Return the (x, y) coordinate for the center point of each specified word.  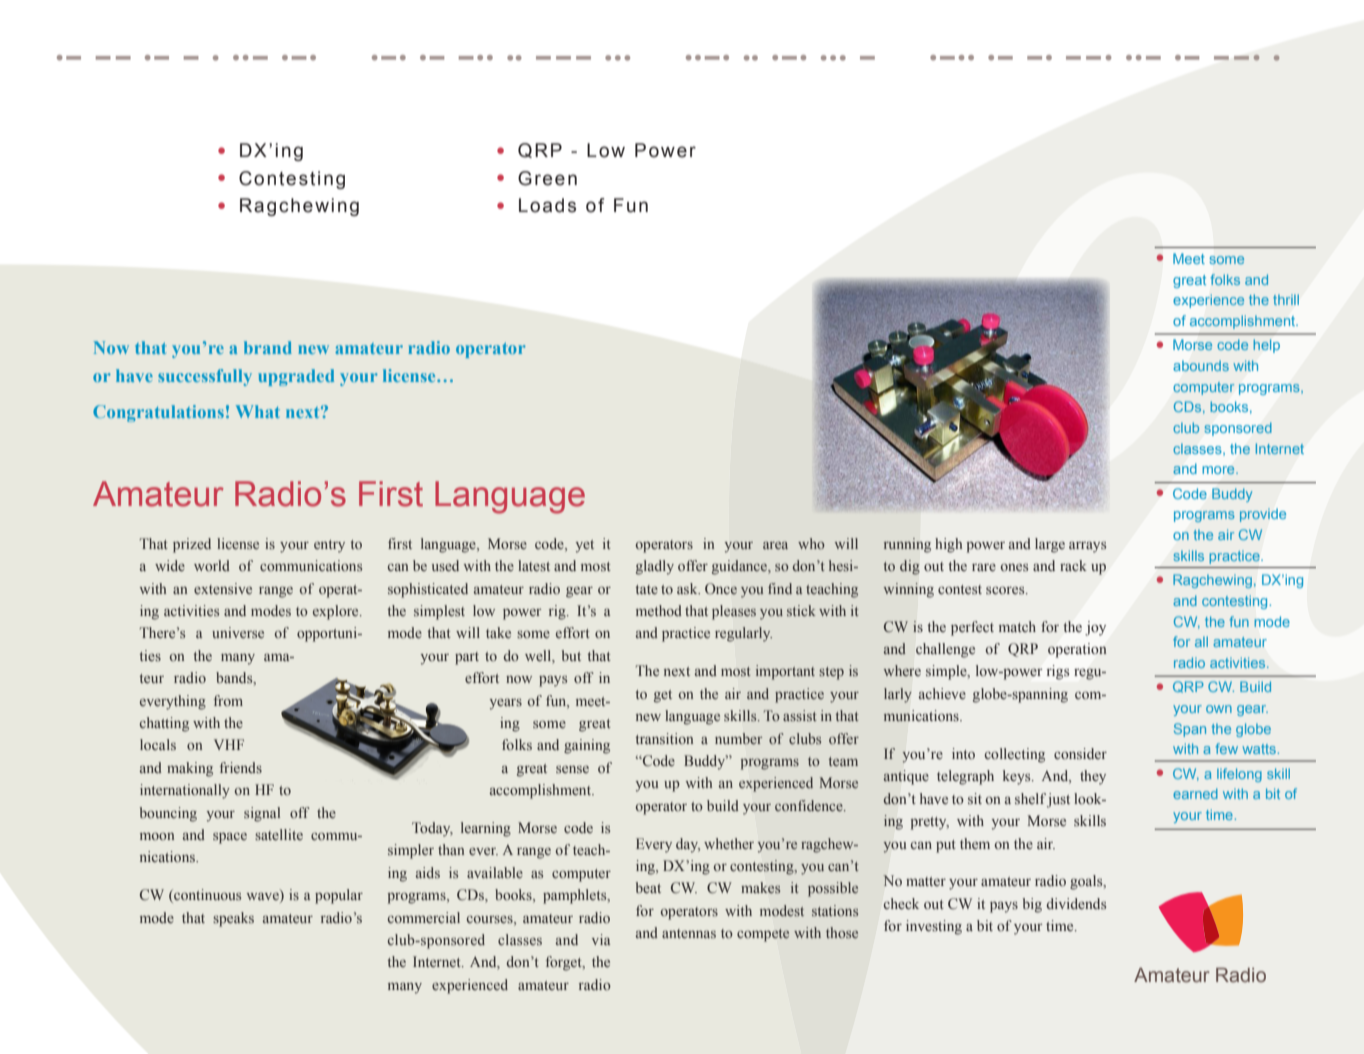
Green (547, 178)
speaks (233, 919)
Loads (547, 205)
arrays (1087, 547)
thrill (1286, 299)
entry (329, 546)
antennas (689, 933)
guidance (740, 567)
